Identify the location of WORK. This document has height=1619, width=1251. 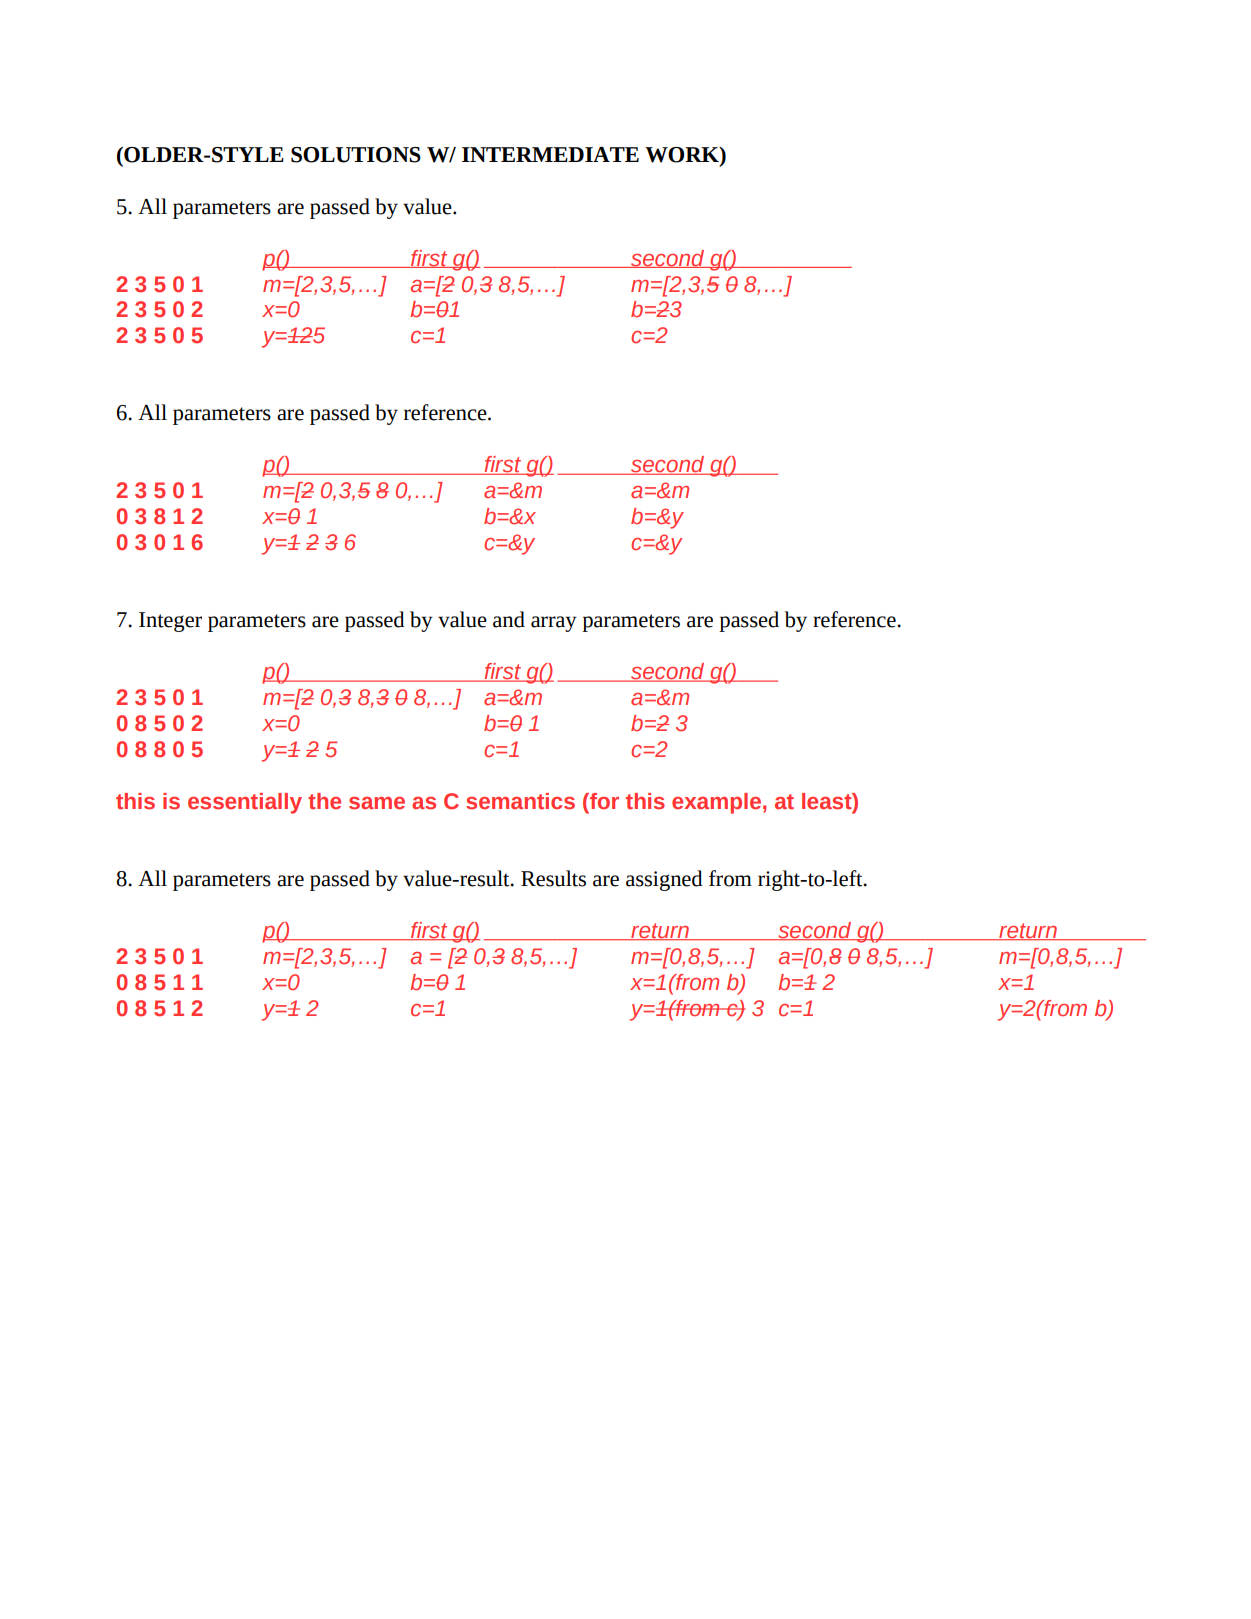
(683, 156).
